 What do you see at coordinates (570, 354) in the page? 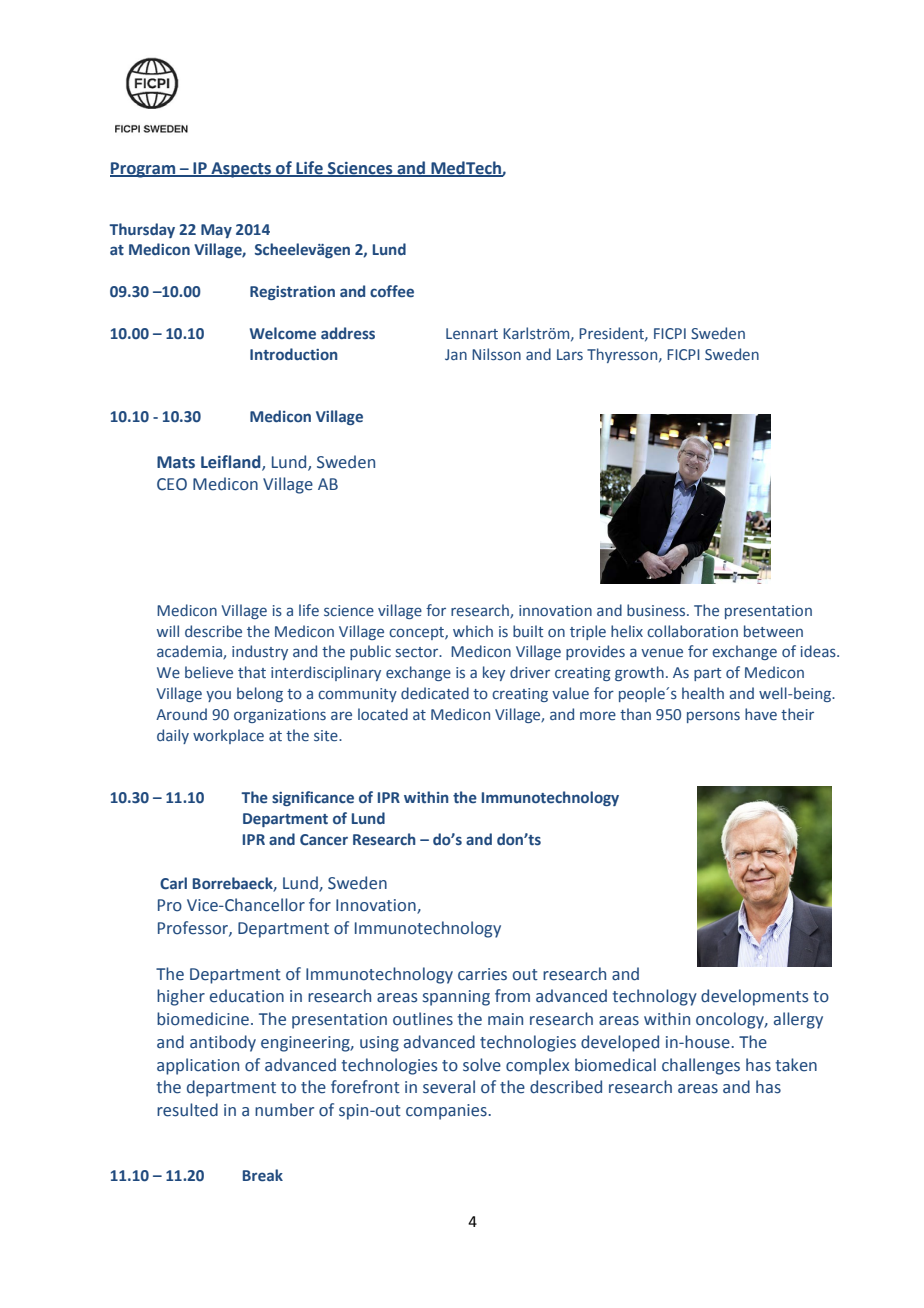
I see `Lars` at bounding box center [570, 354].
